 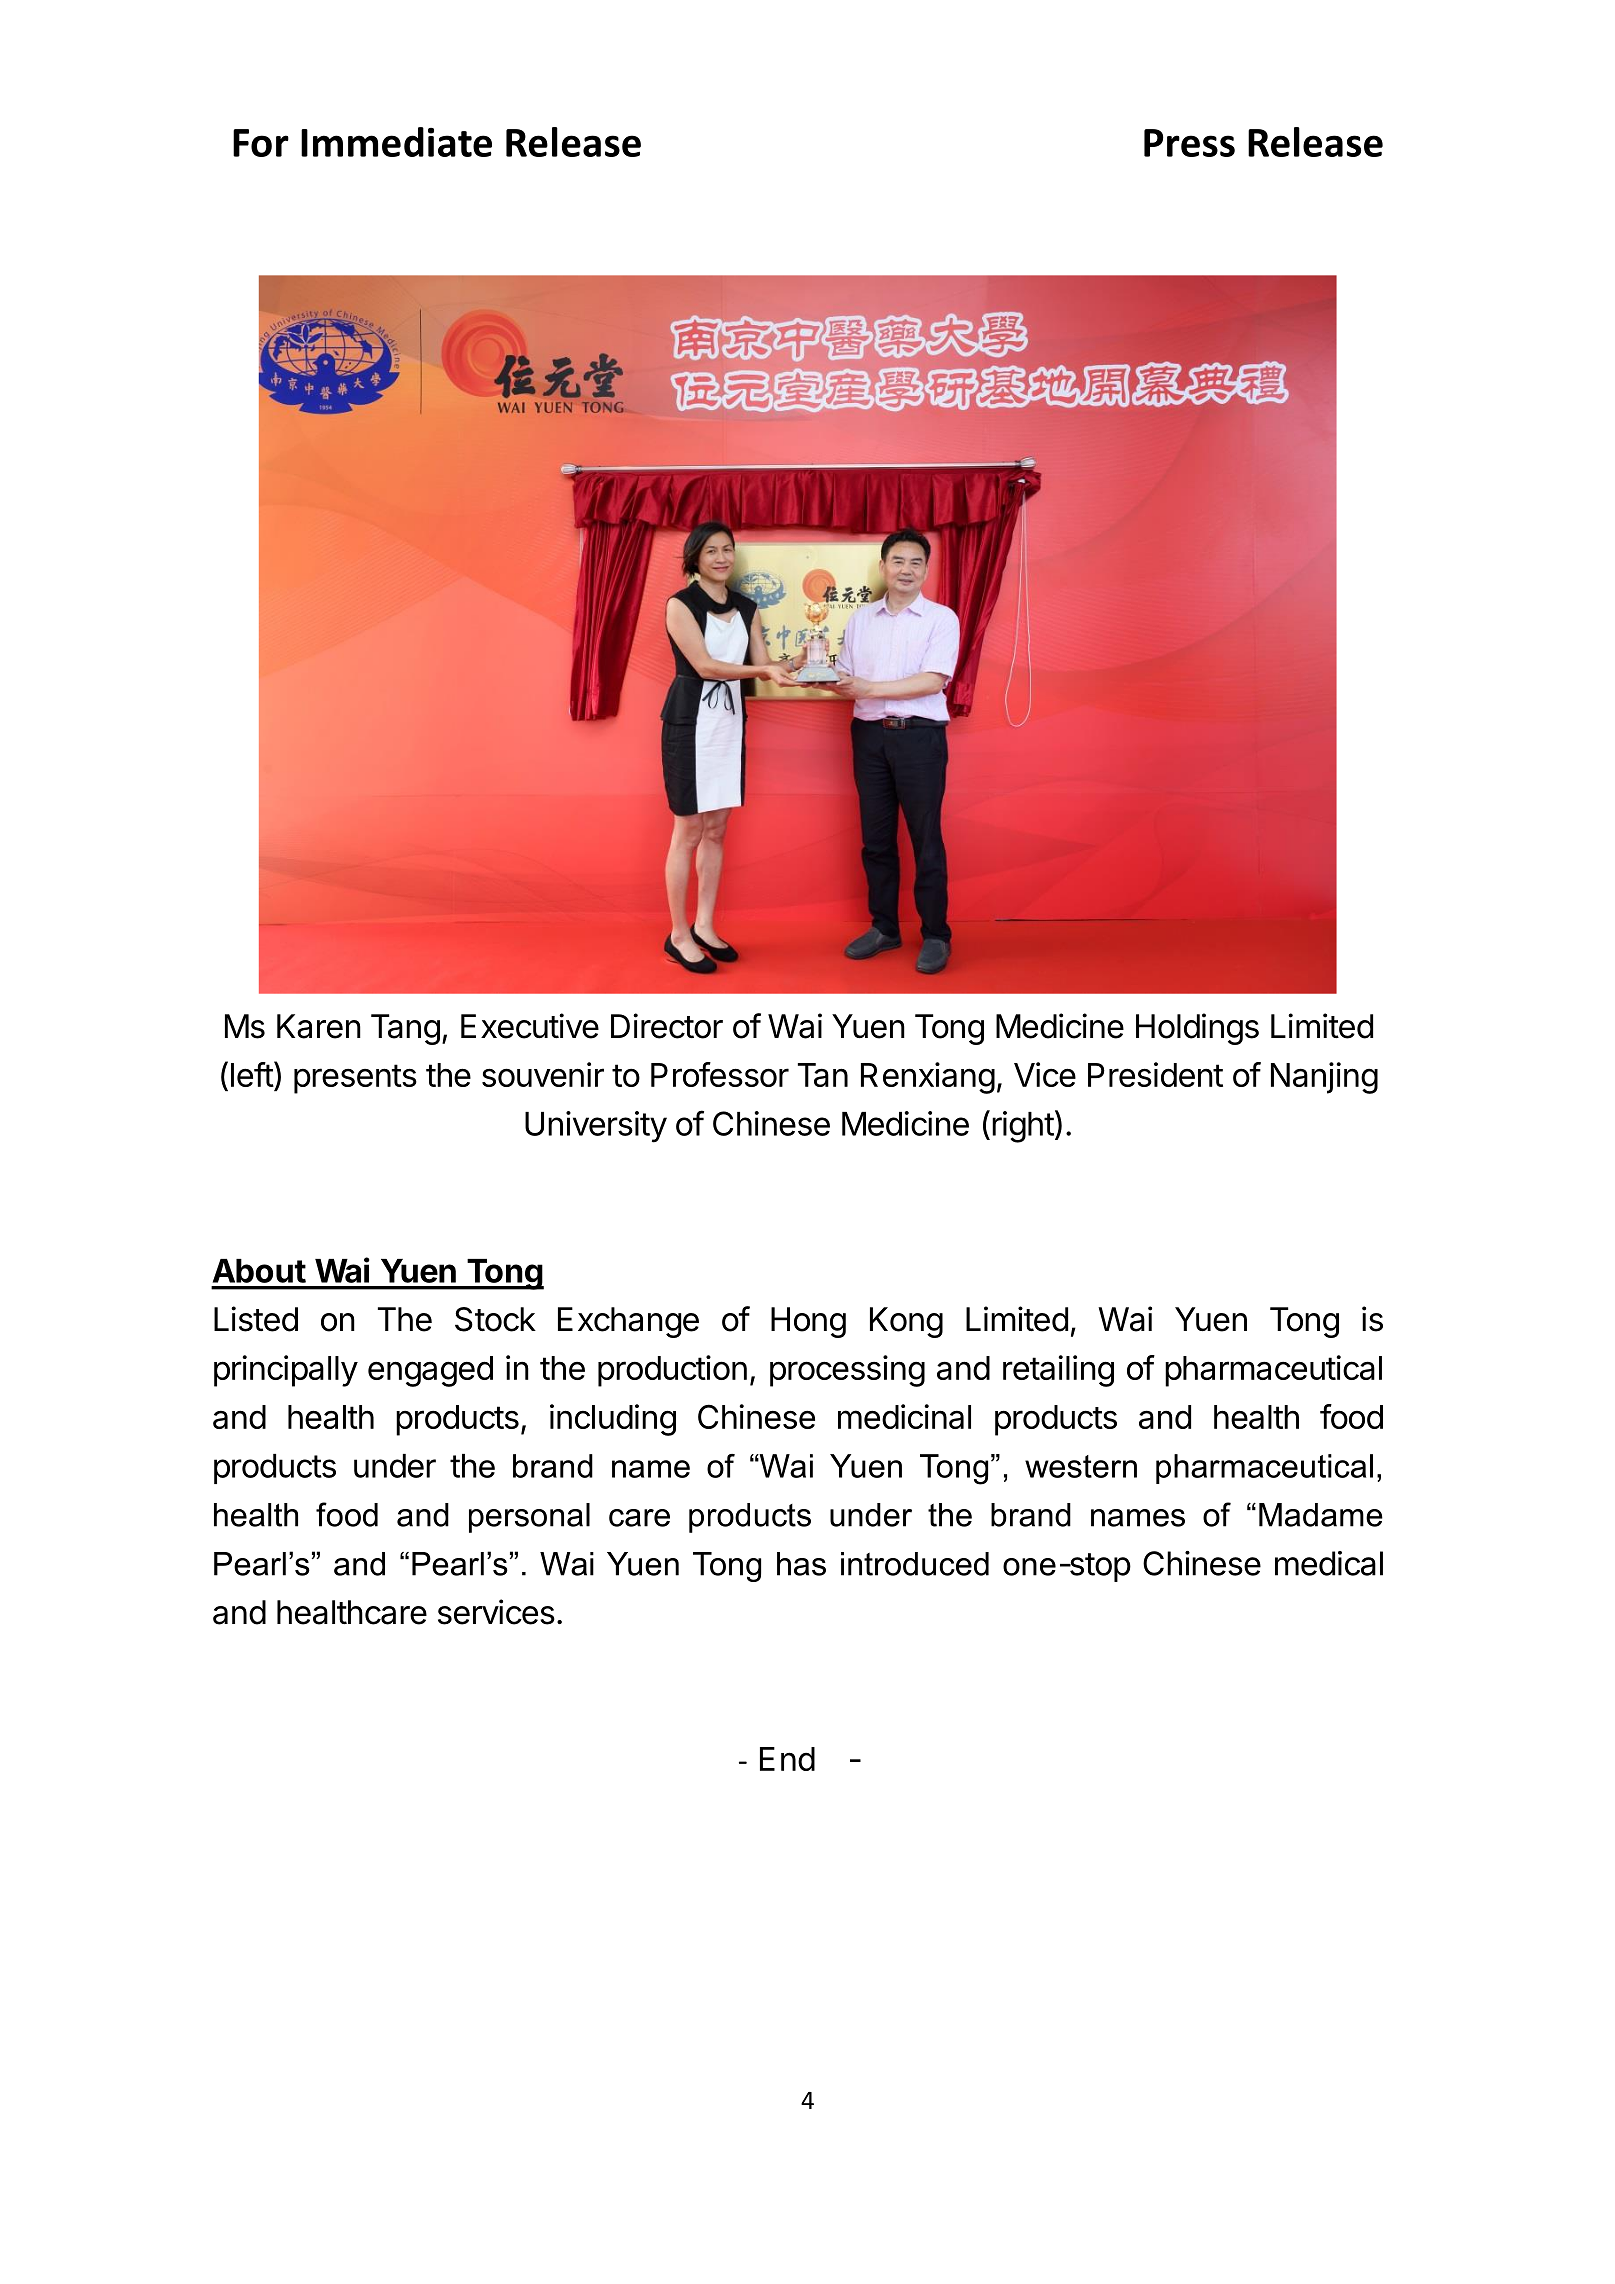 I want to click on Press, so click(x=1189, y=143).
